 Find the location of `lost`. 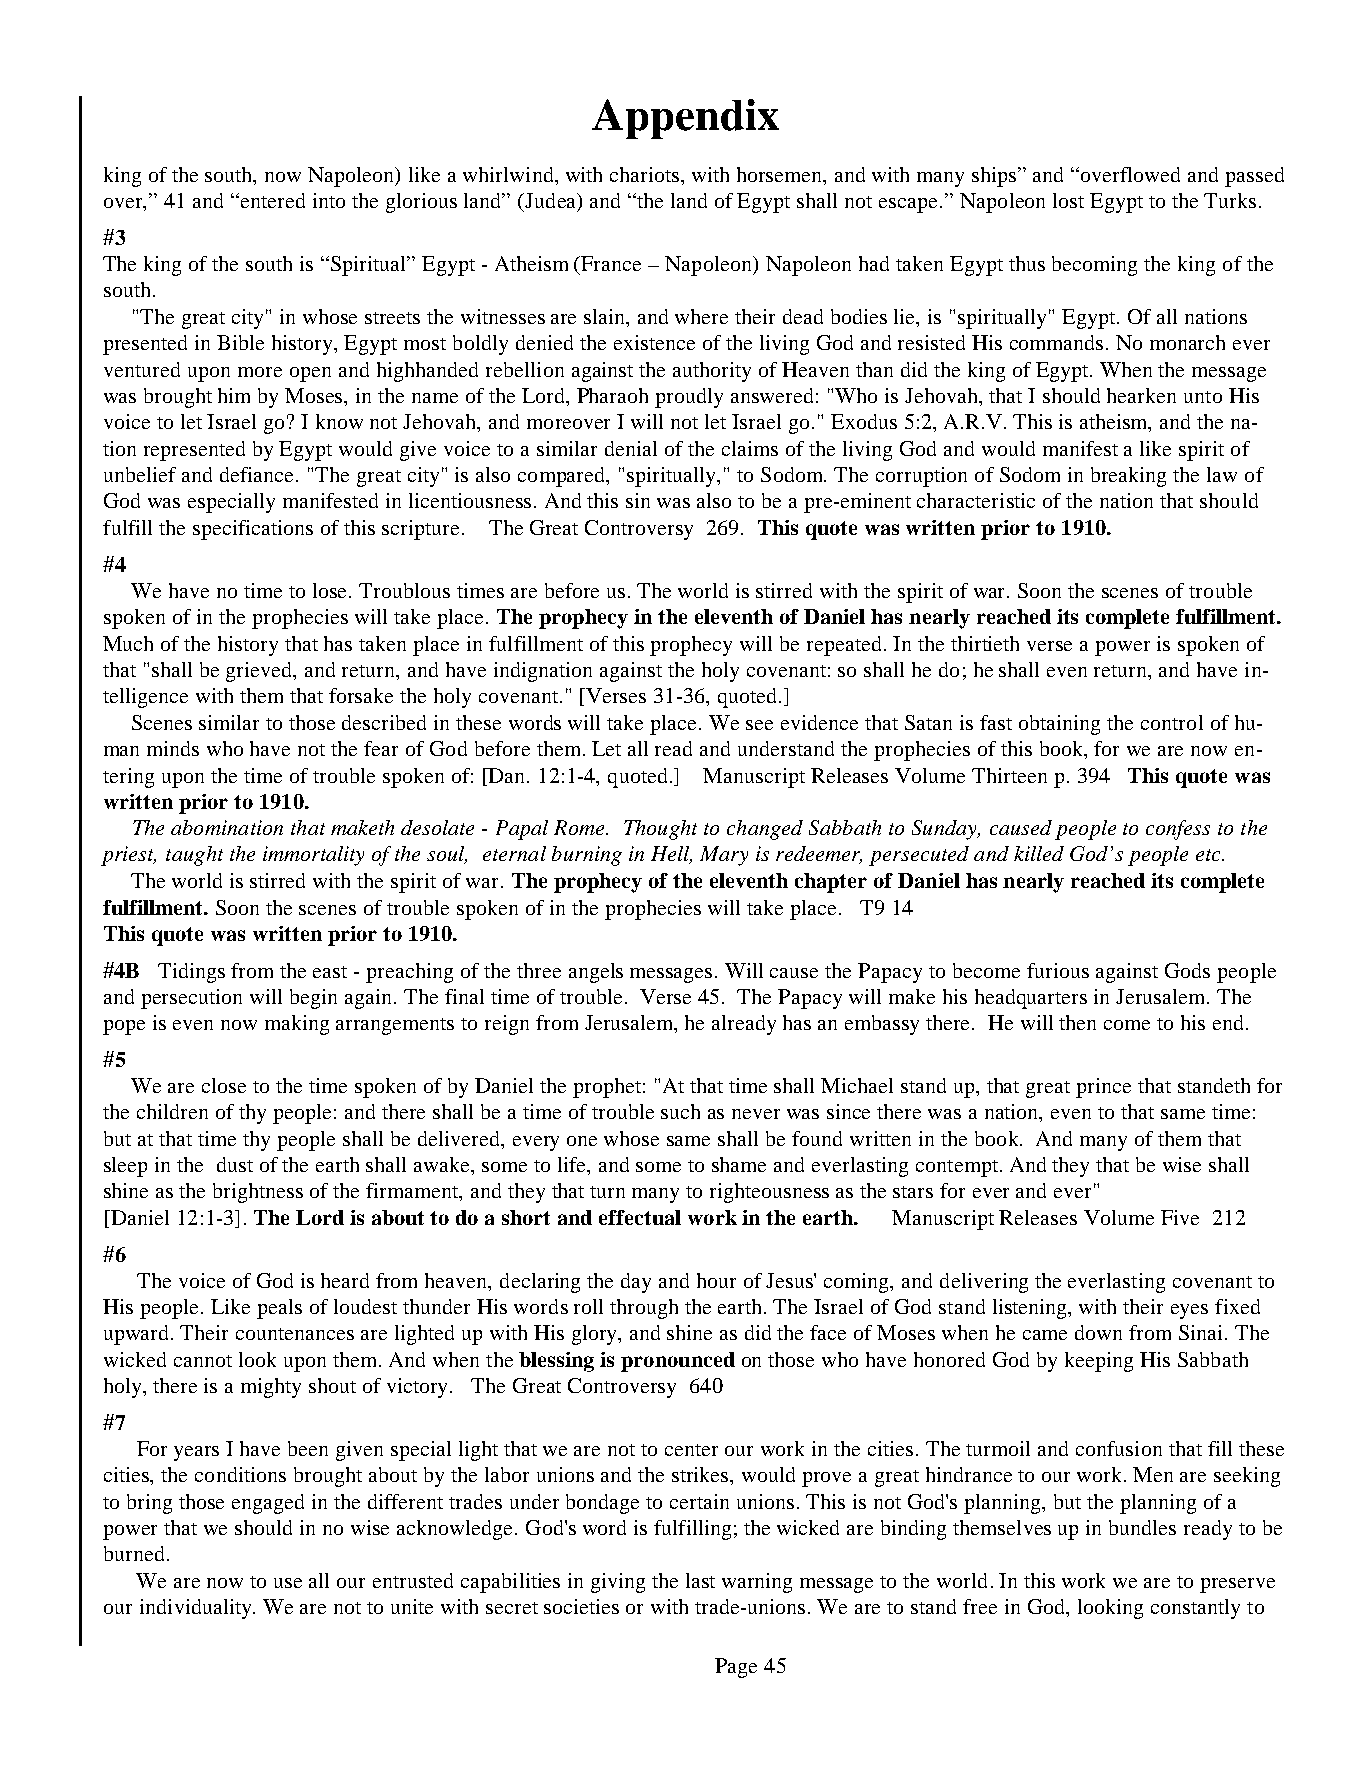

lost is located at coordinates (1068, 200).
